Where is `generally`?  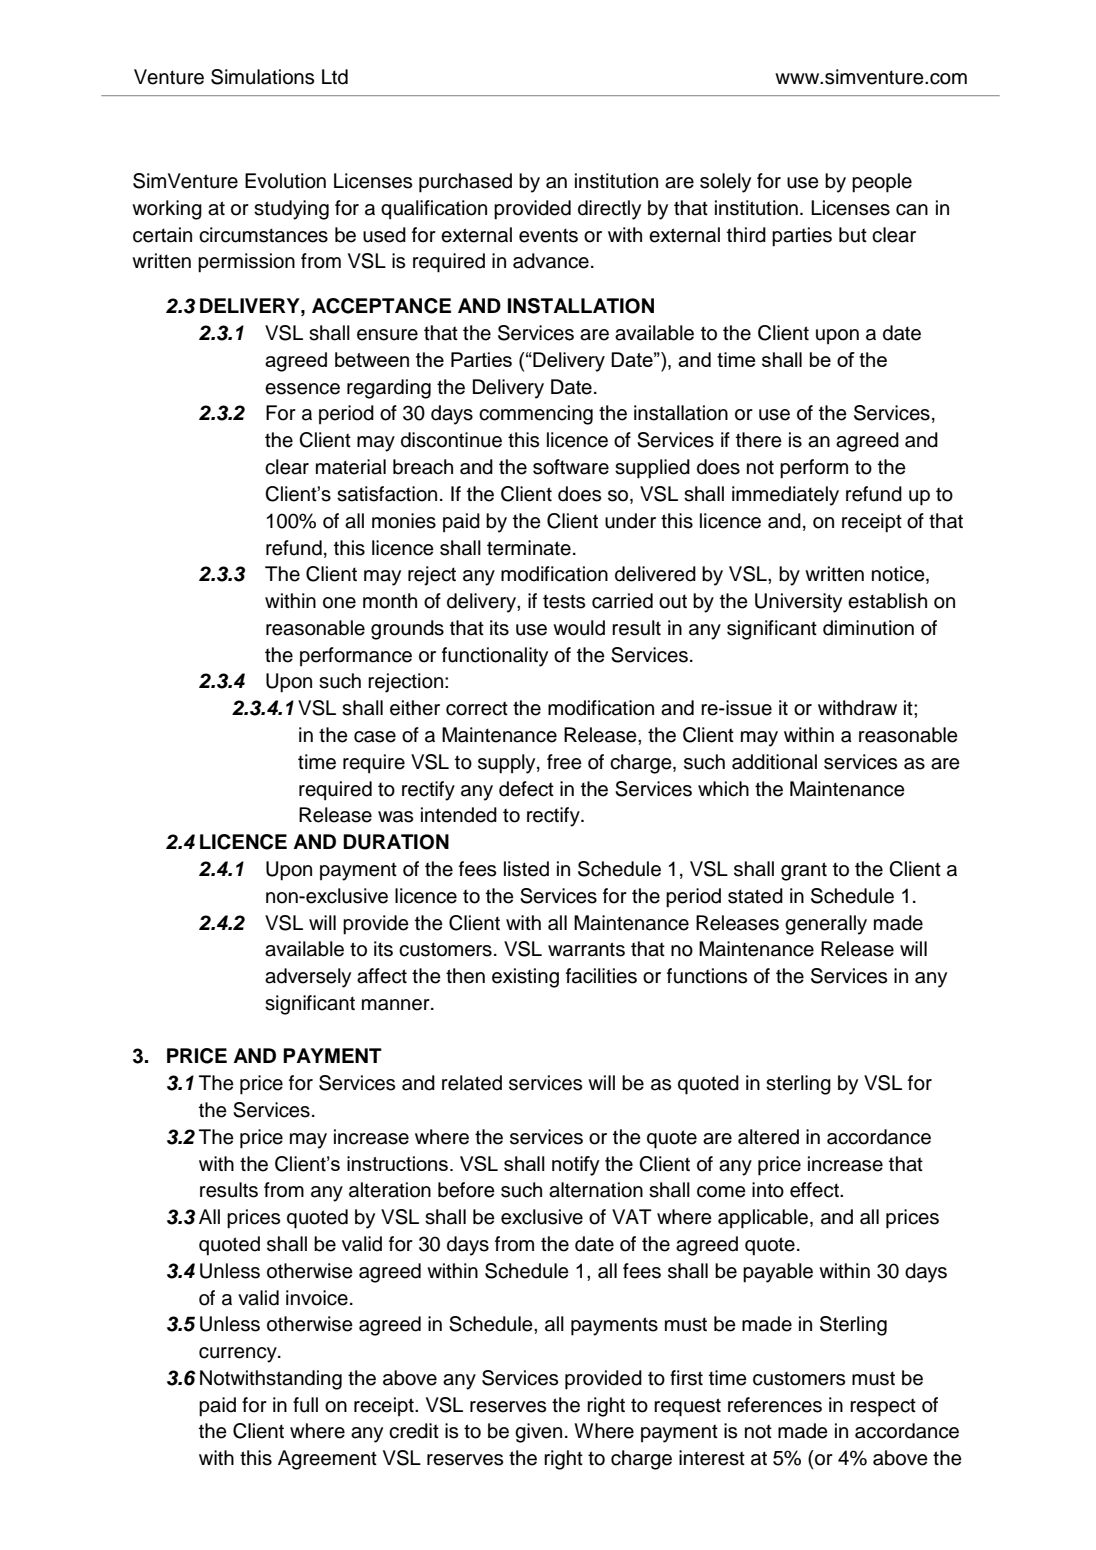 generally is located at coordinates (826, 925).
